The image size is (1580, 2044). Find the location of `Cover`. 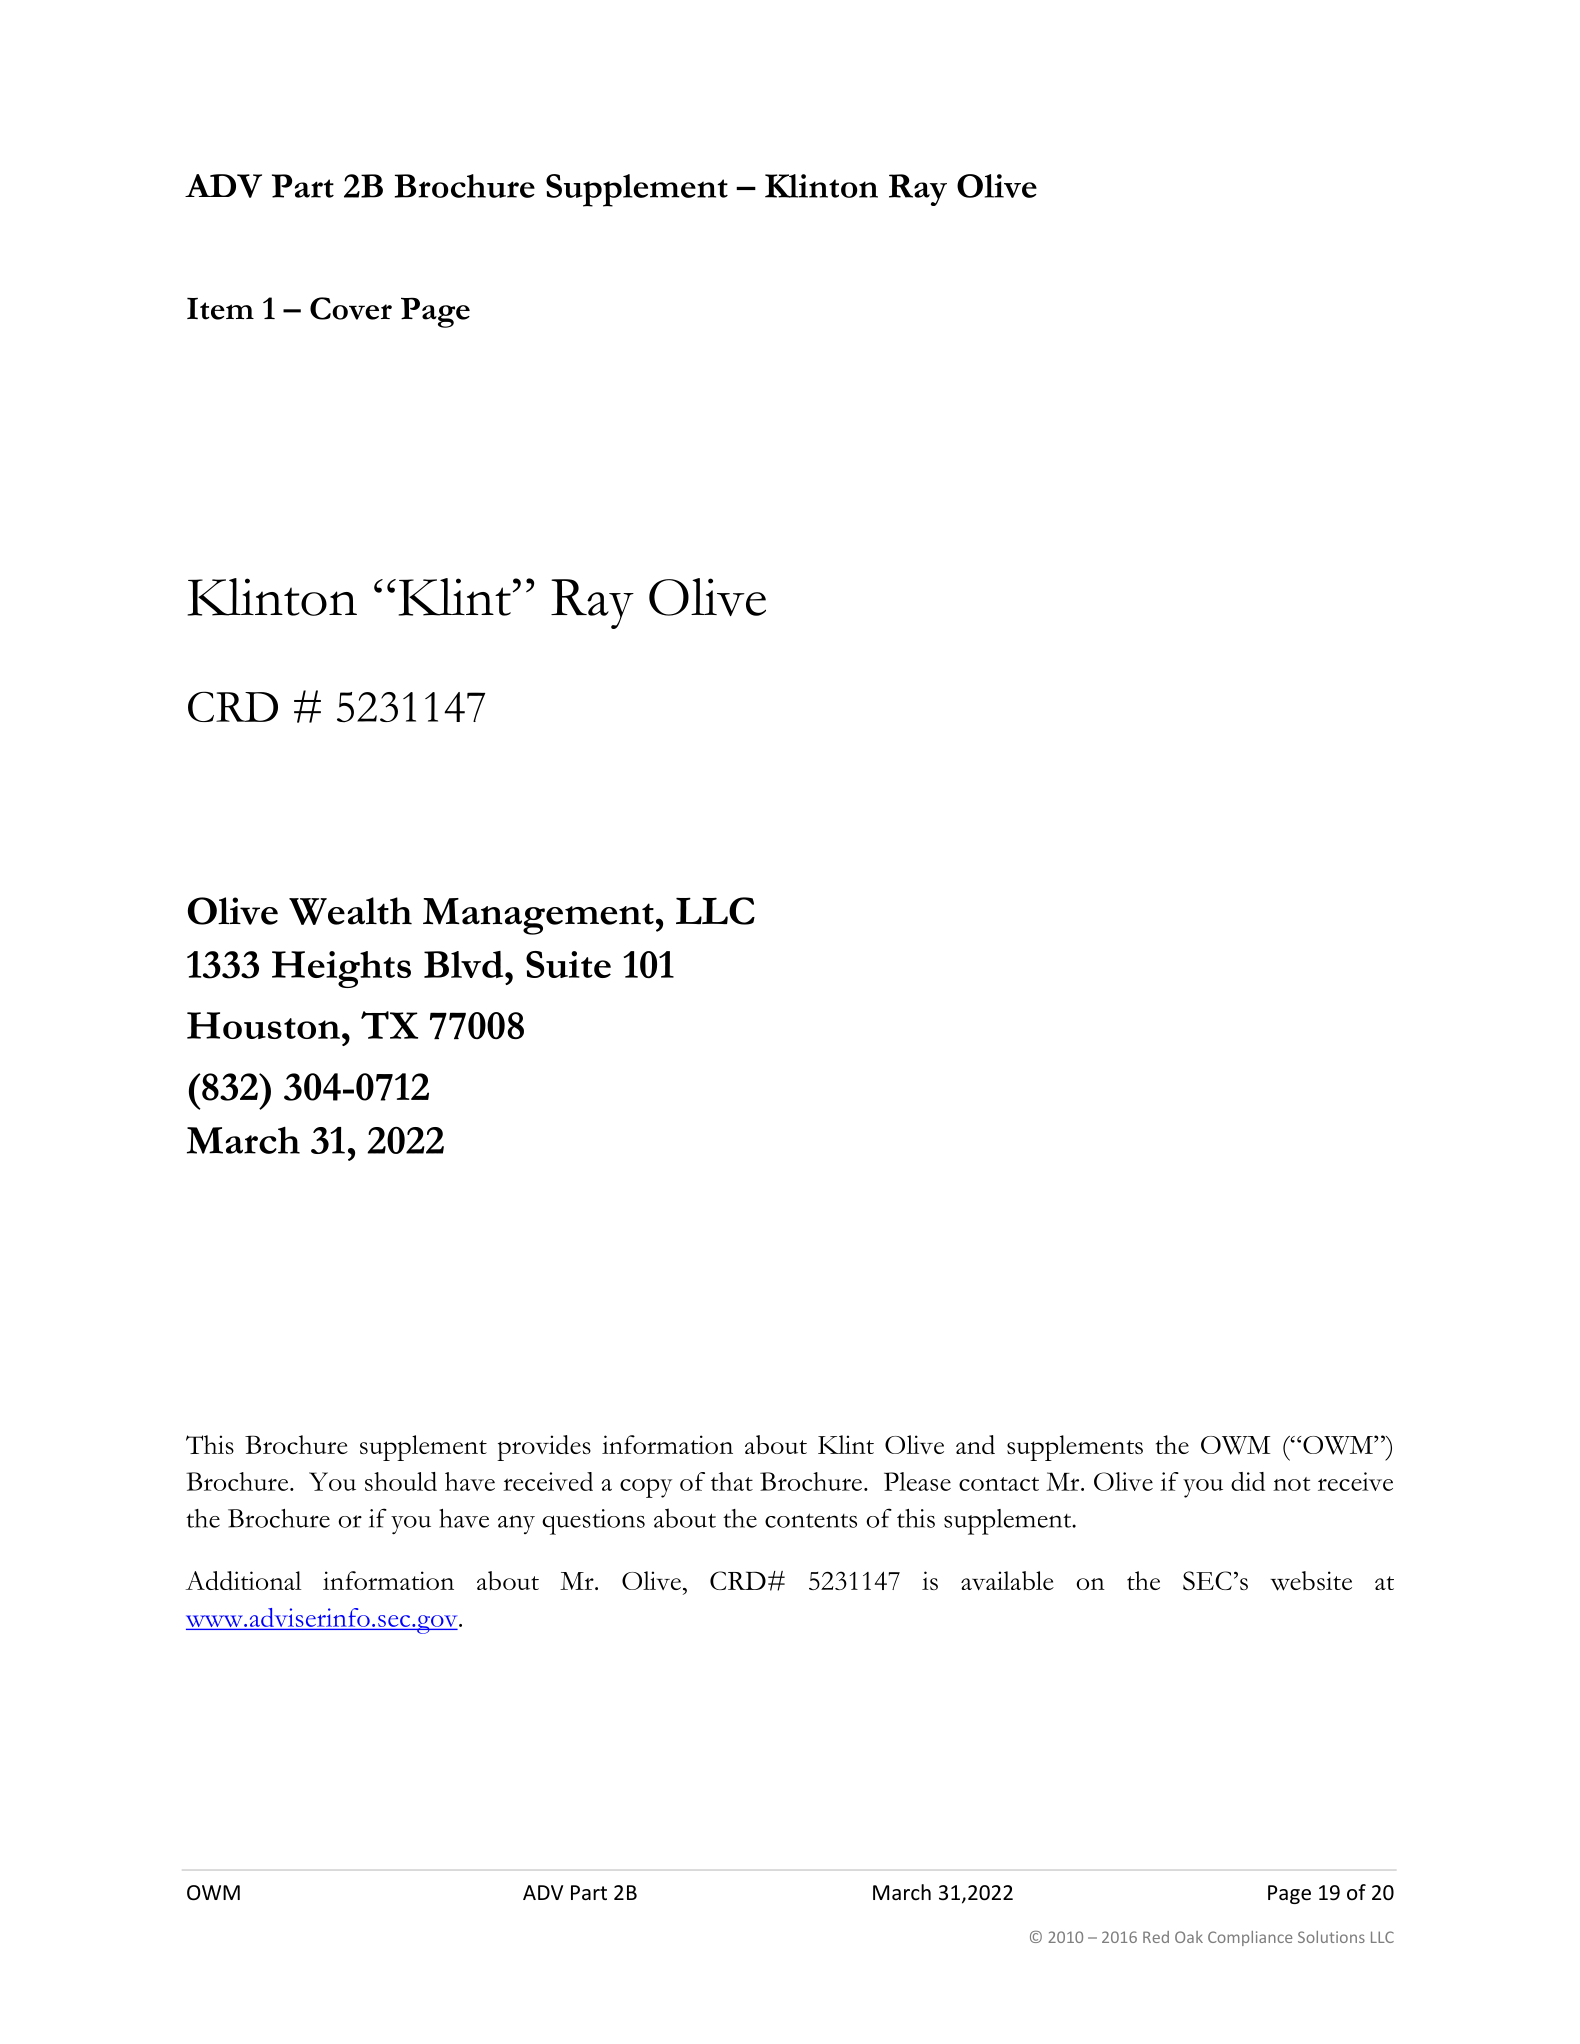

Cover is located at coordinates (351, 308).
